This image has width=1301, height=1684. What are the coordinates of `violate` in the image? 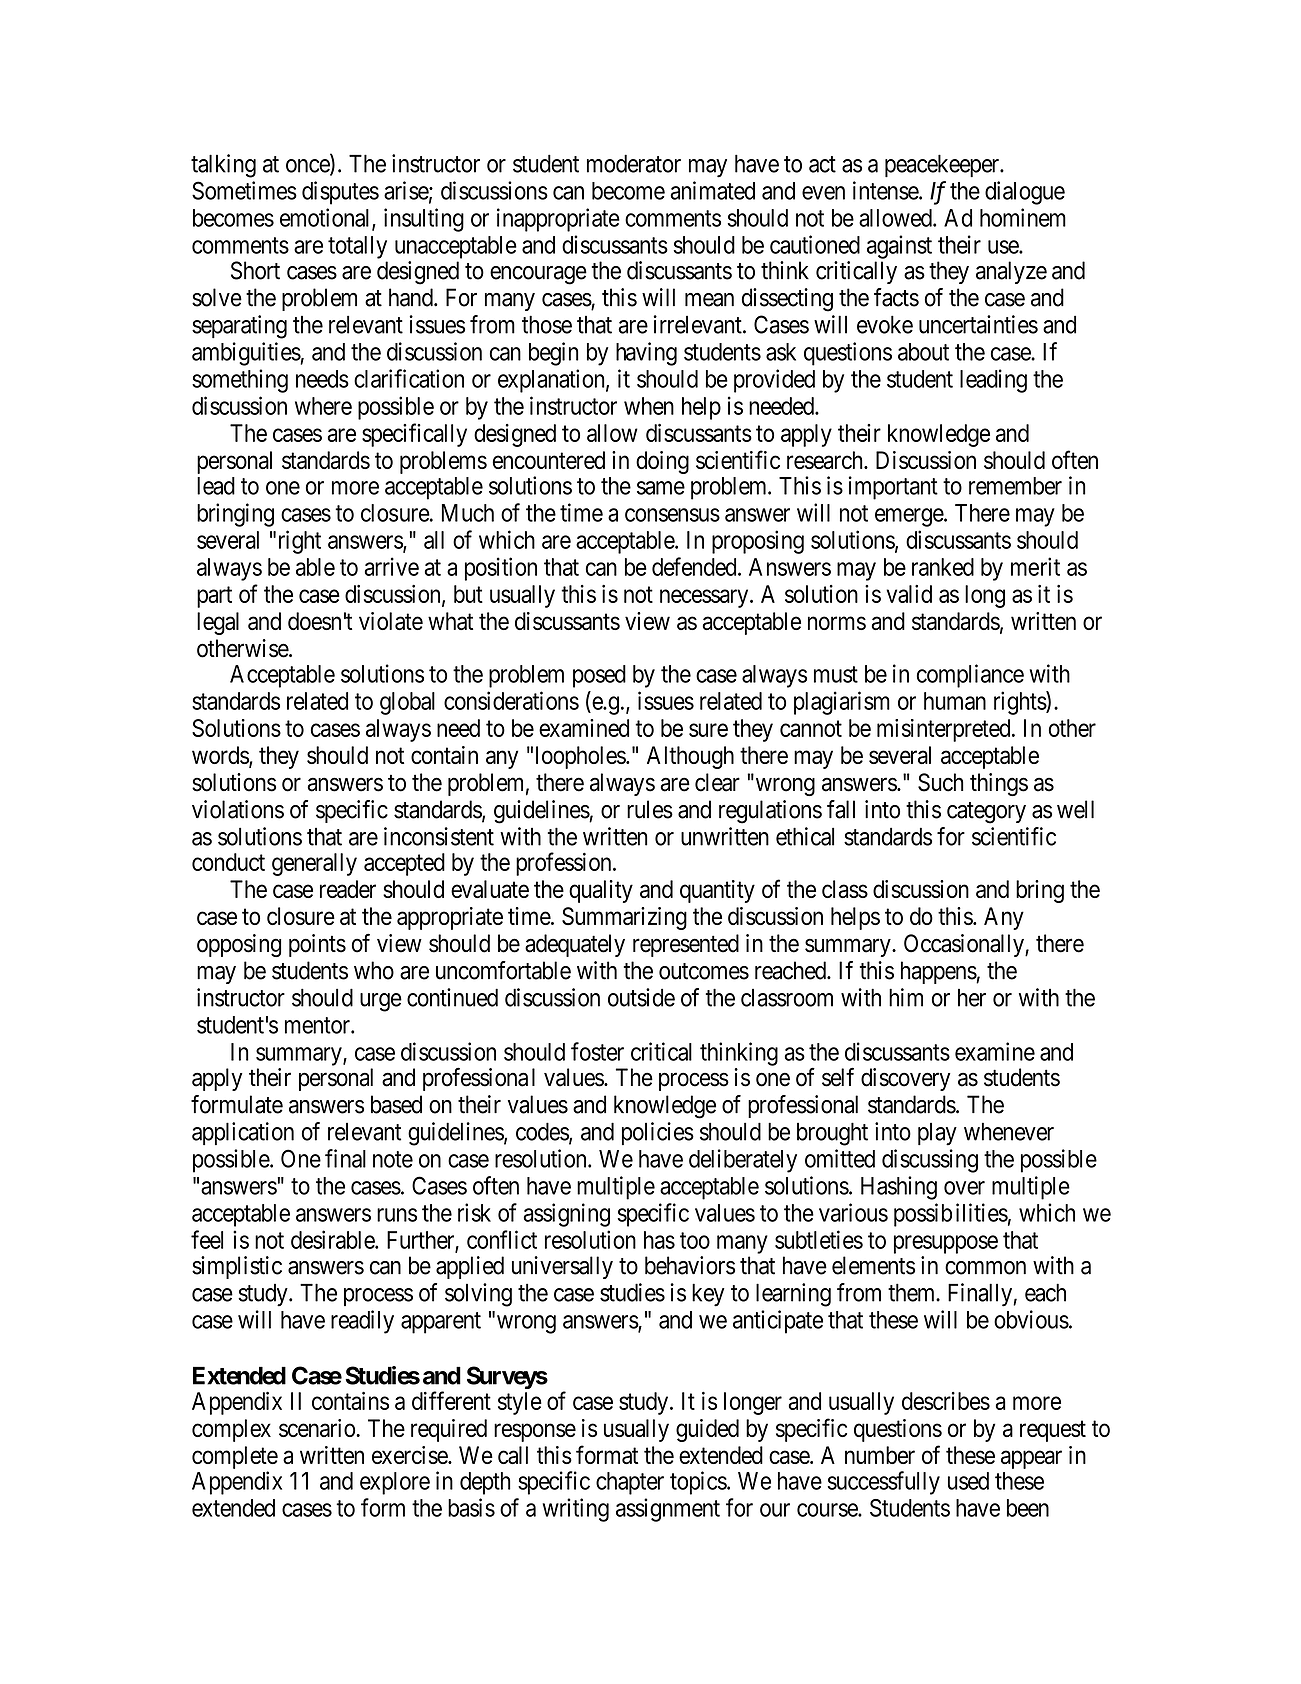 It's located at (391, 621).
